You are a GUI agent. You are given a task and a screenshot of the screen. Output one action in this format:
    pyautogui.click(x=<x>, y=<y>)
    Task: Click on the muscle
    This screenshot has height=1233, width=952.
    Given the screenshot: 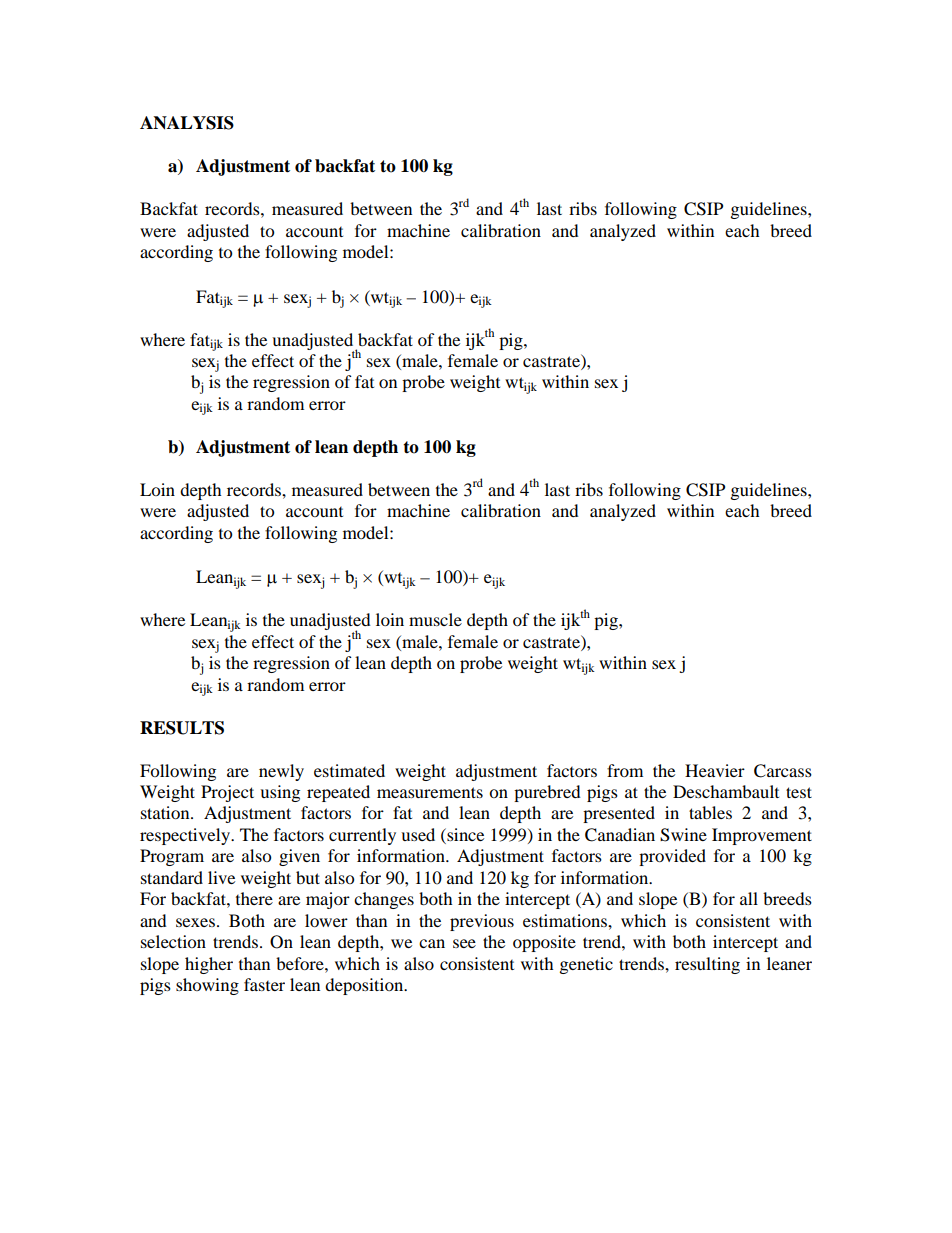 What is the action you would take?
    pyautogui.click(x=435, y=619)
